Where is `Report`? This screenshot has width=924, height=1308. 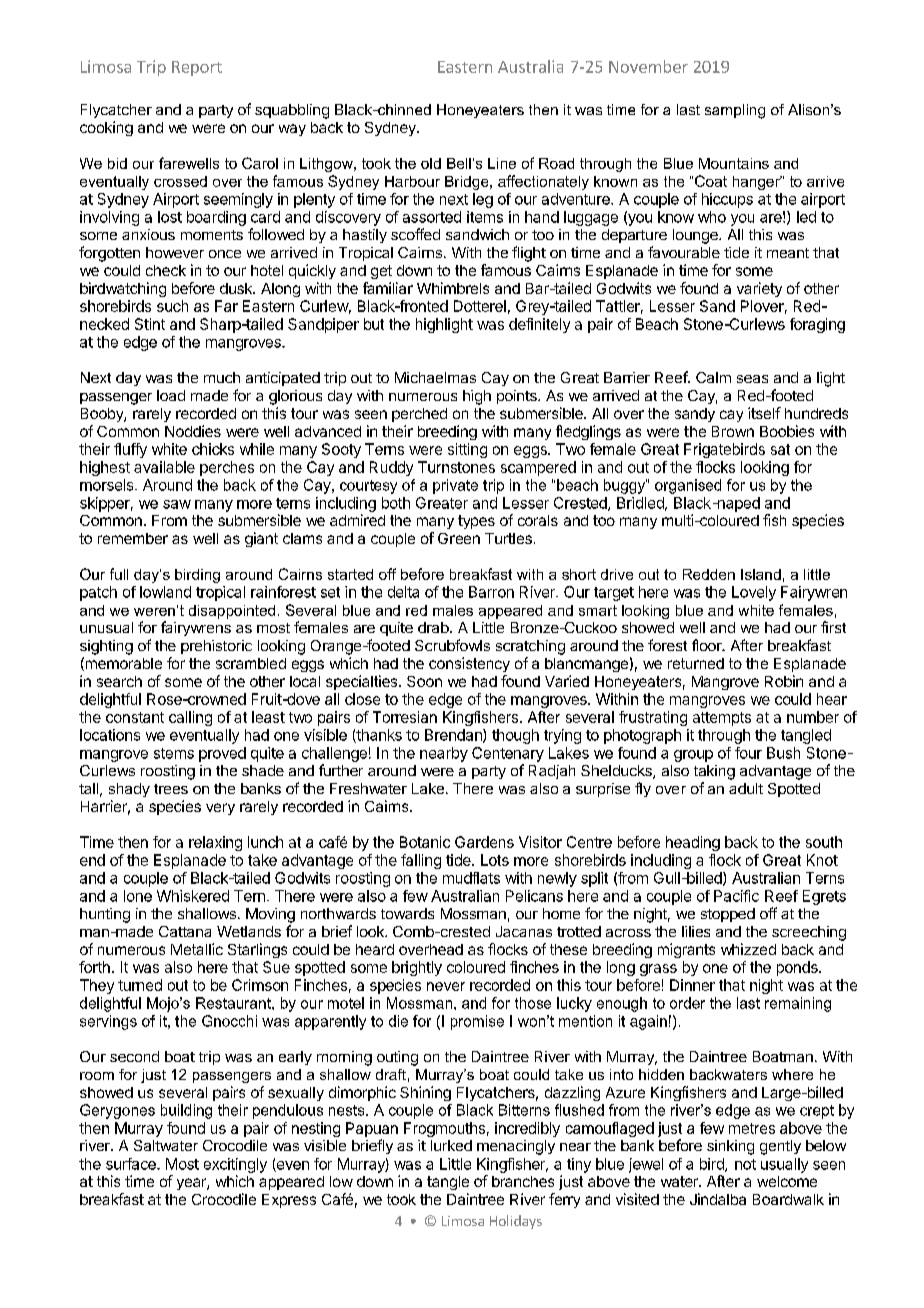
Report is located at coordinates (197, 68).
